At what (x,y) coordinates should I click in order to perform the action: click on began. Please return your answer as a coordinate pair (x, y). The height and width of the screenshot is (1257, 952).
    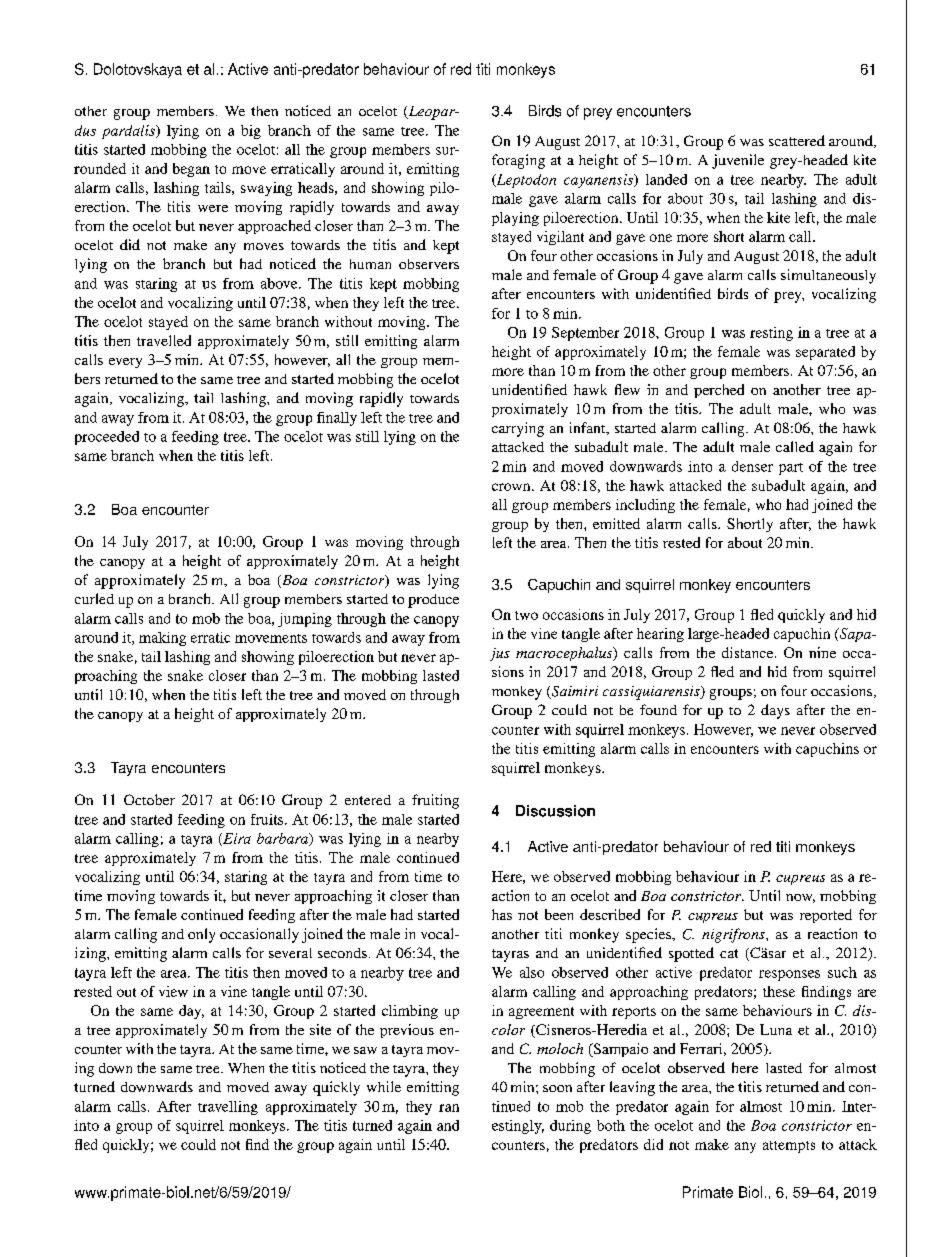
    Looking at the image, I should click on (191, 170).
